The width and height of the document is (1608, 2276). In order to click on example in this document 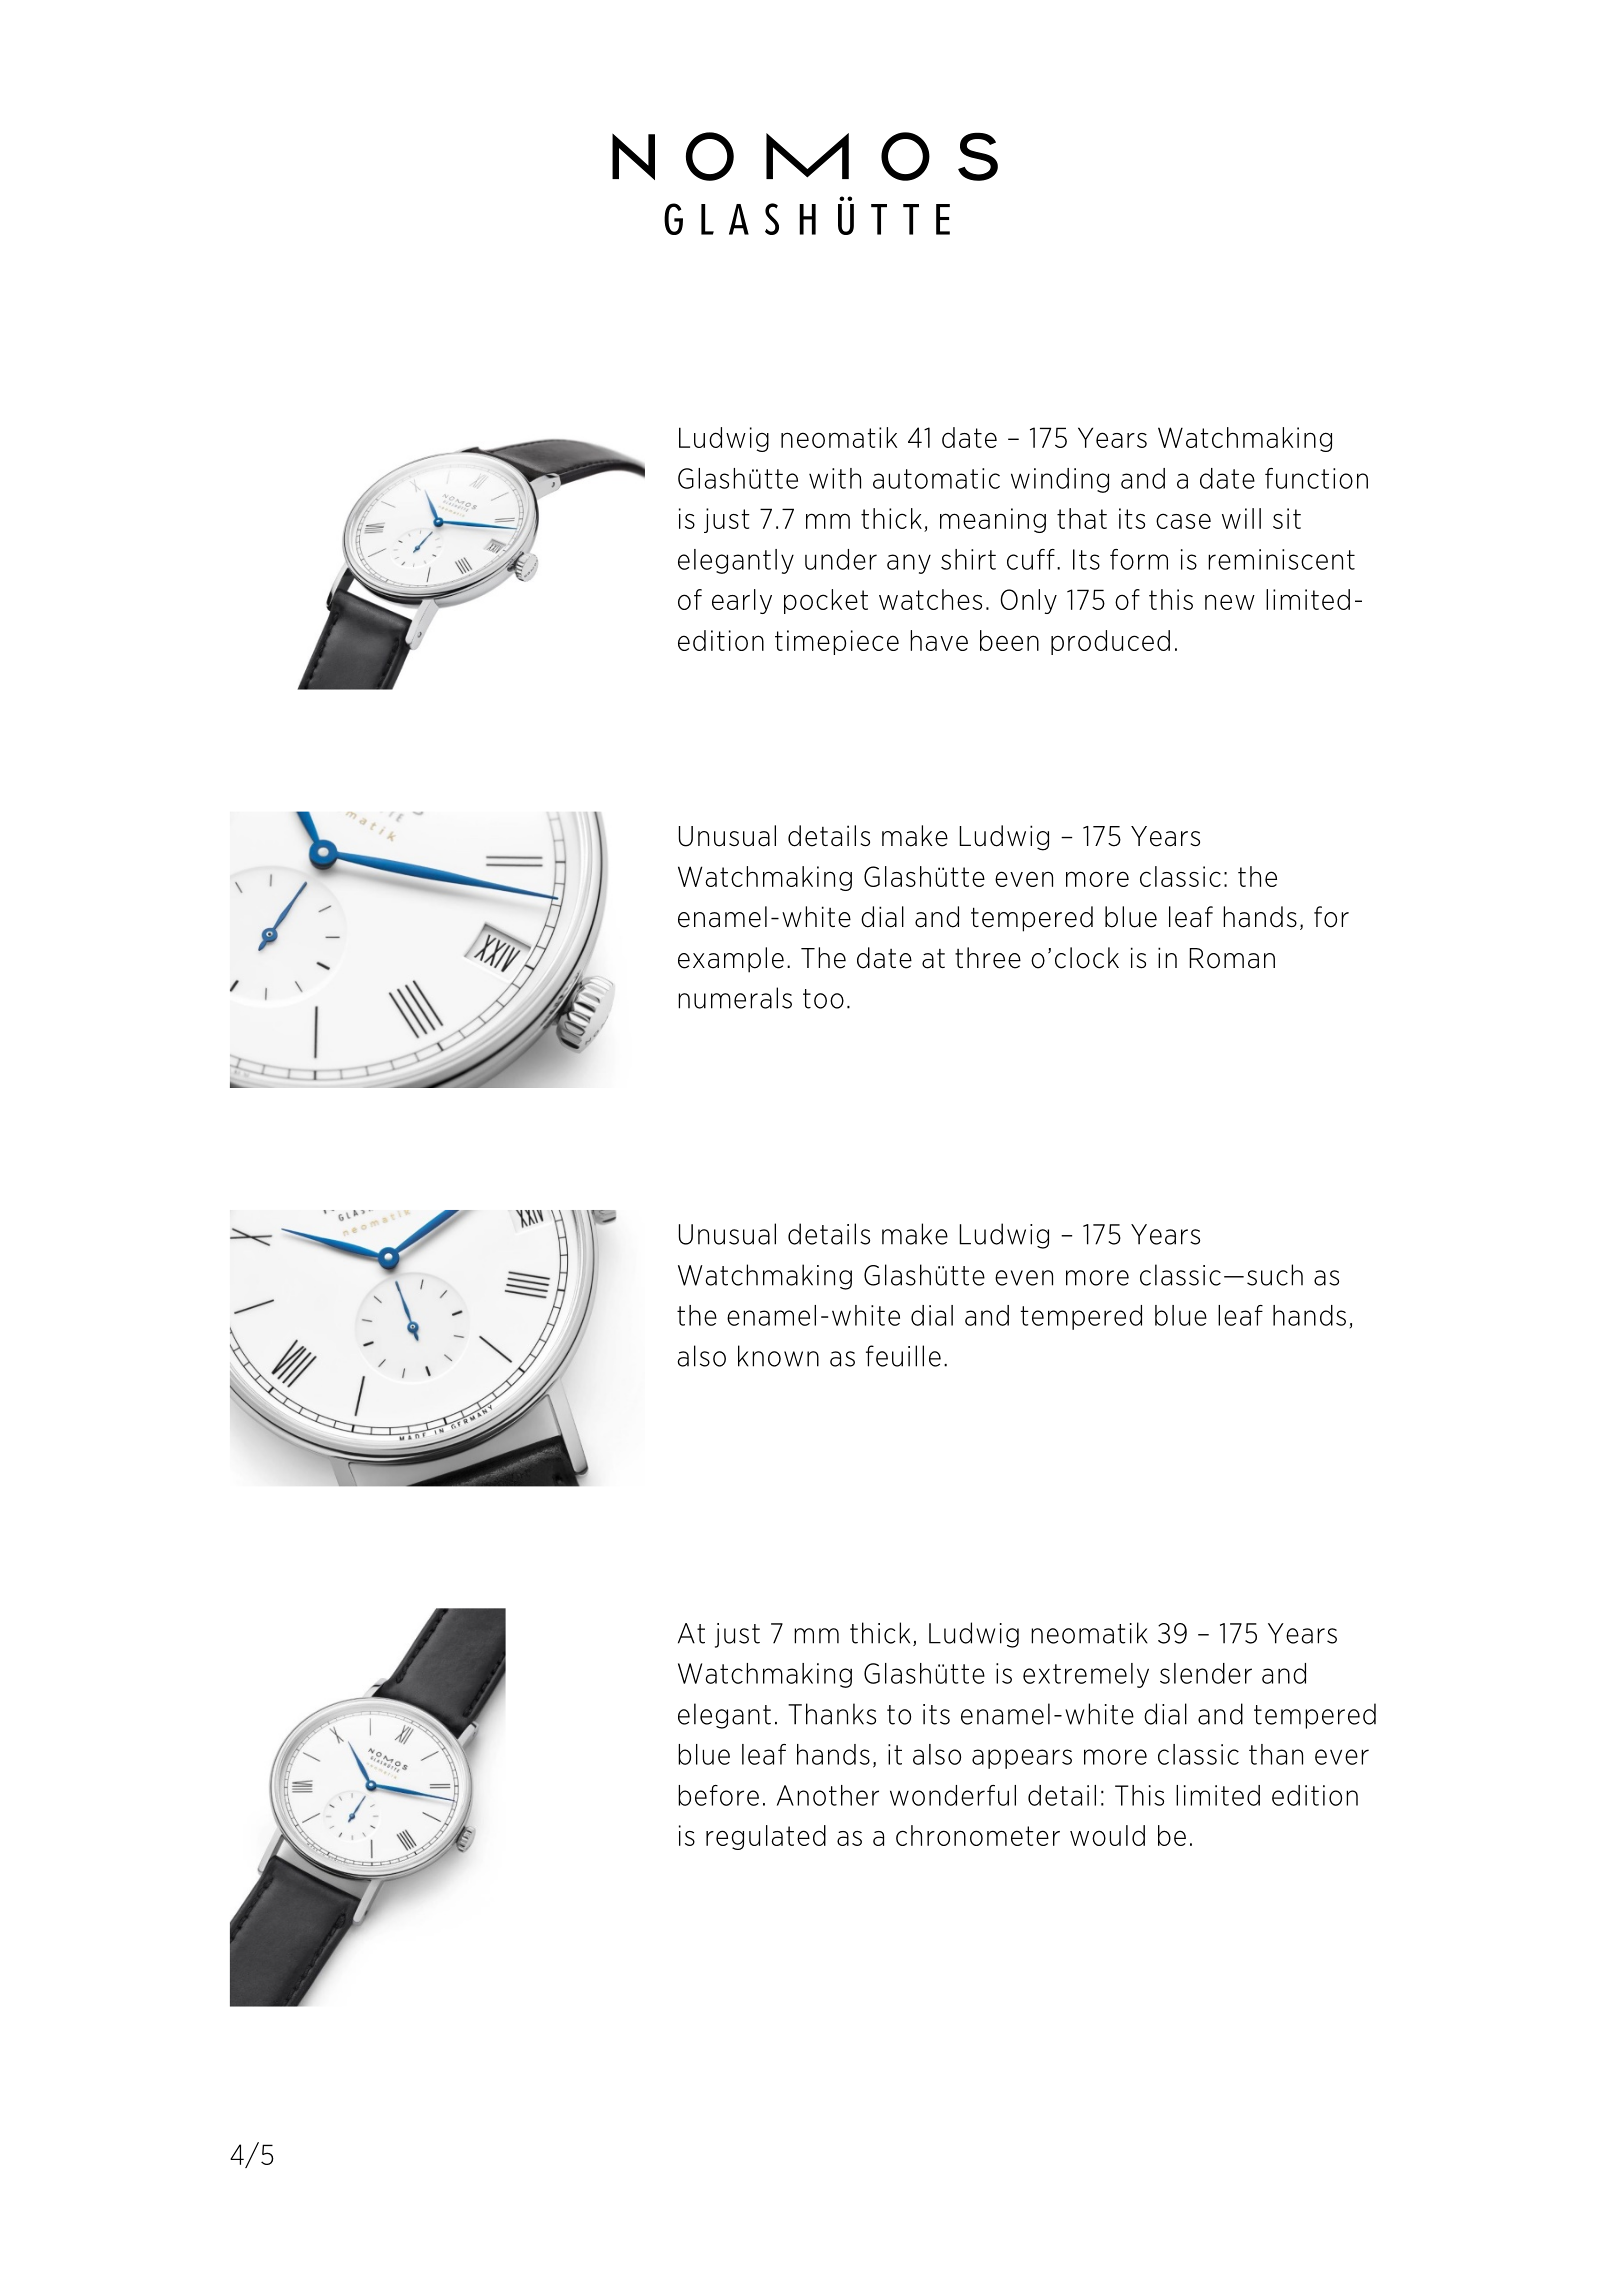, I will do `click(731, 960)`.
